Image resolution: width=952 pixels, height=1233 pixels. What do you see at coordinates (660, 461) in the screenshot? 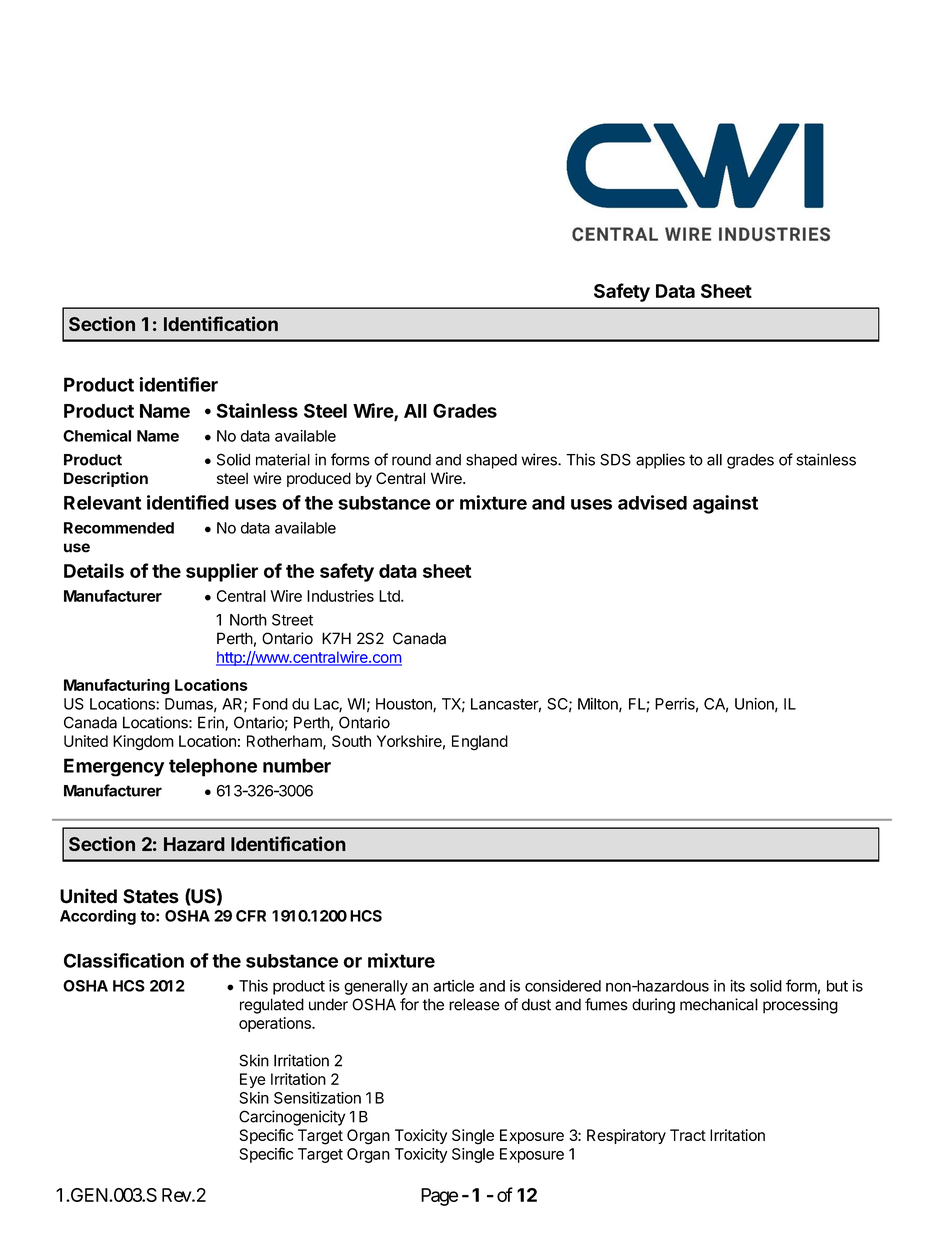
I see `applies` at bounding box center [660, 461].
